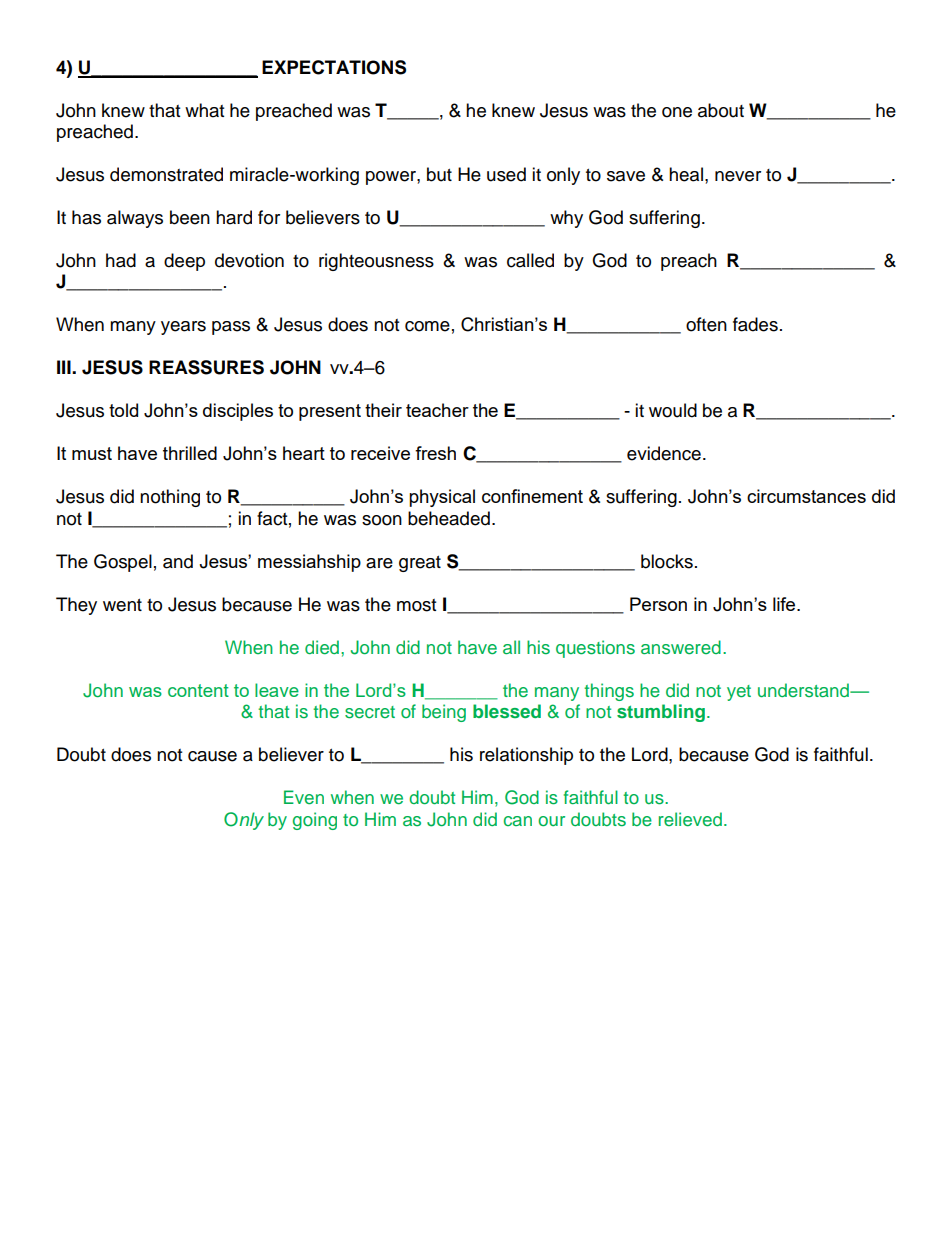 The image size is (952, 1233). Describe the element at coordinates (376, 262) in the document. I see `righteousness` at that location.
